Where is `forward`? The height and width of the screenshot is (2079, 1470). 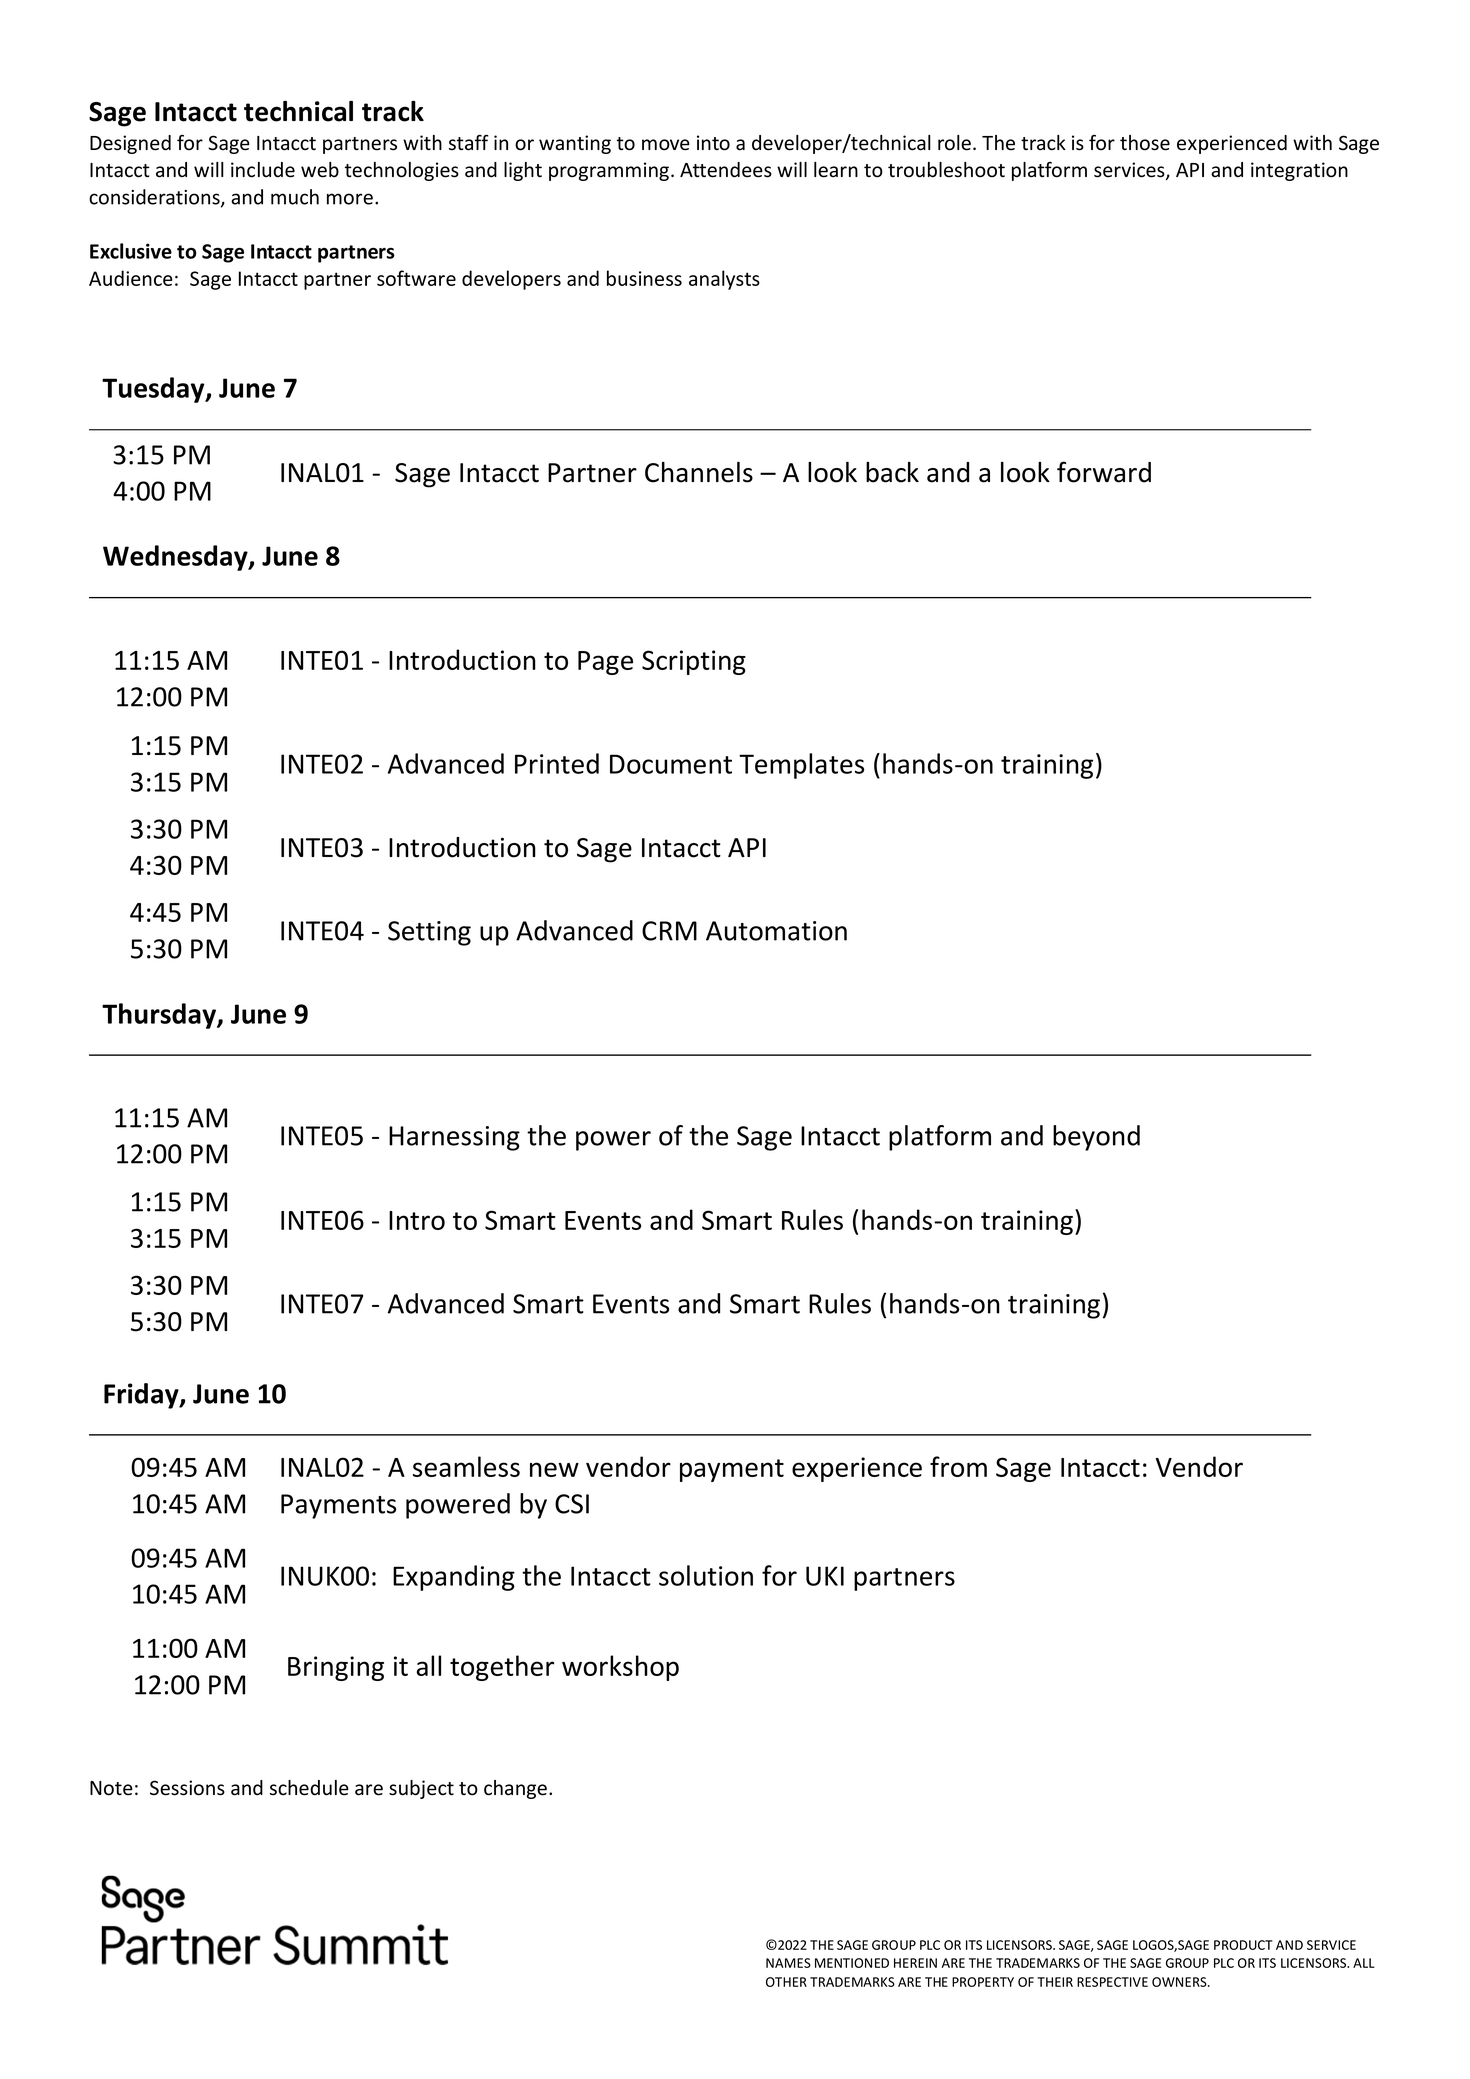
forward is located at coordinates (1104, 472).
